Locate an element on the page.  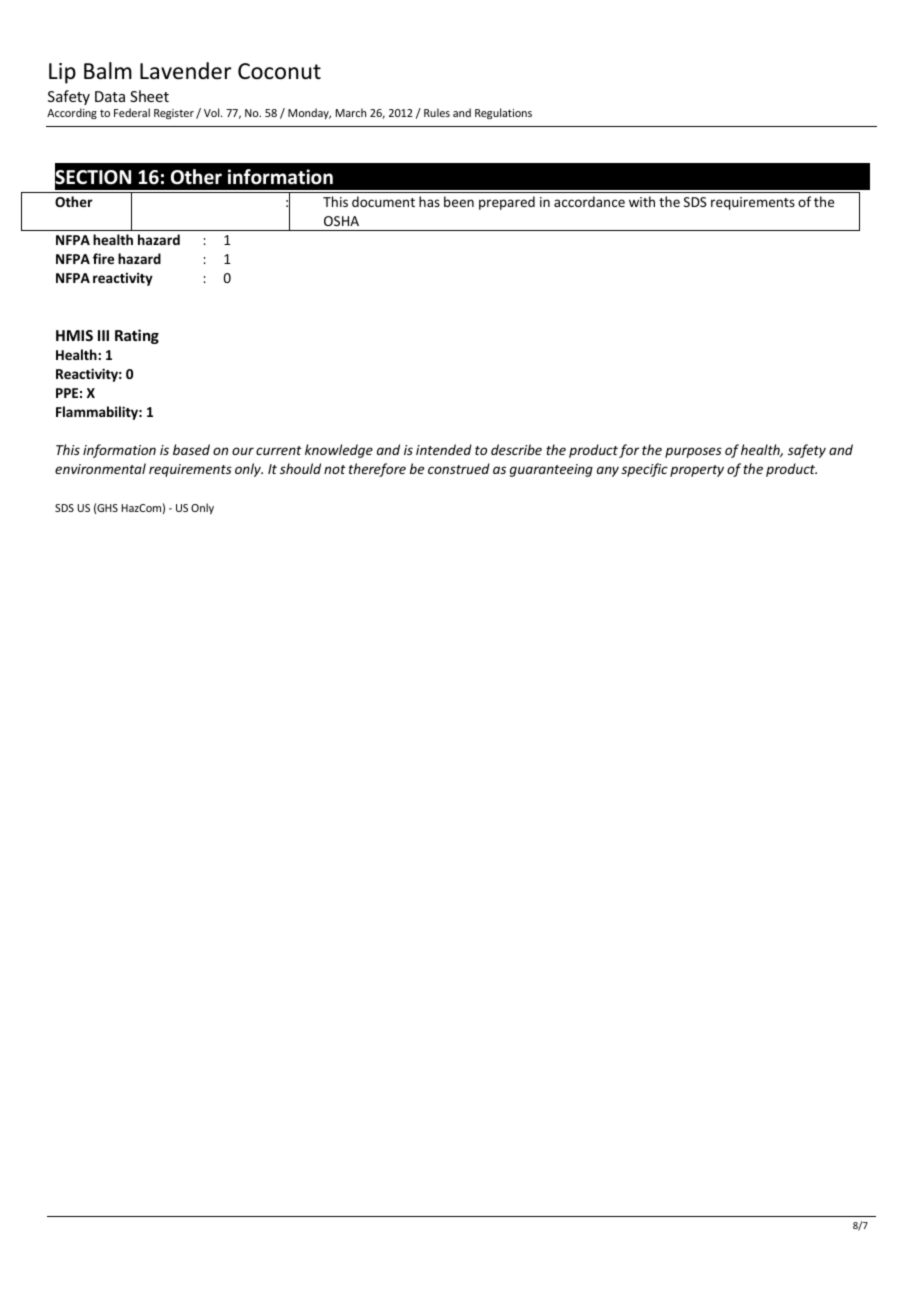
environmental is located at coordinates (100, 468).
